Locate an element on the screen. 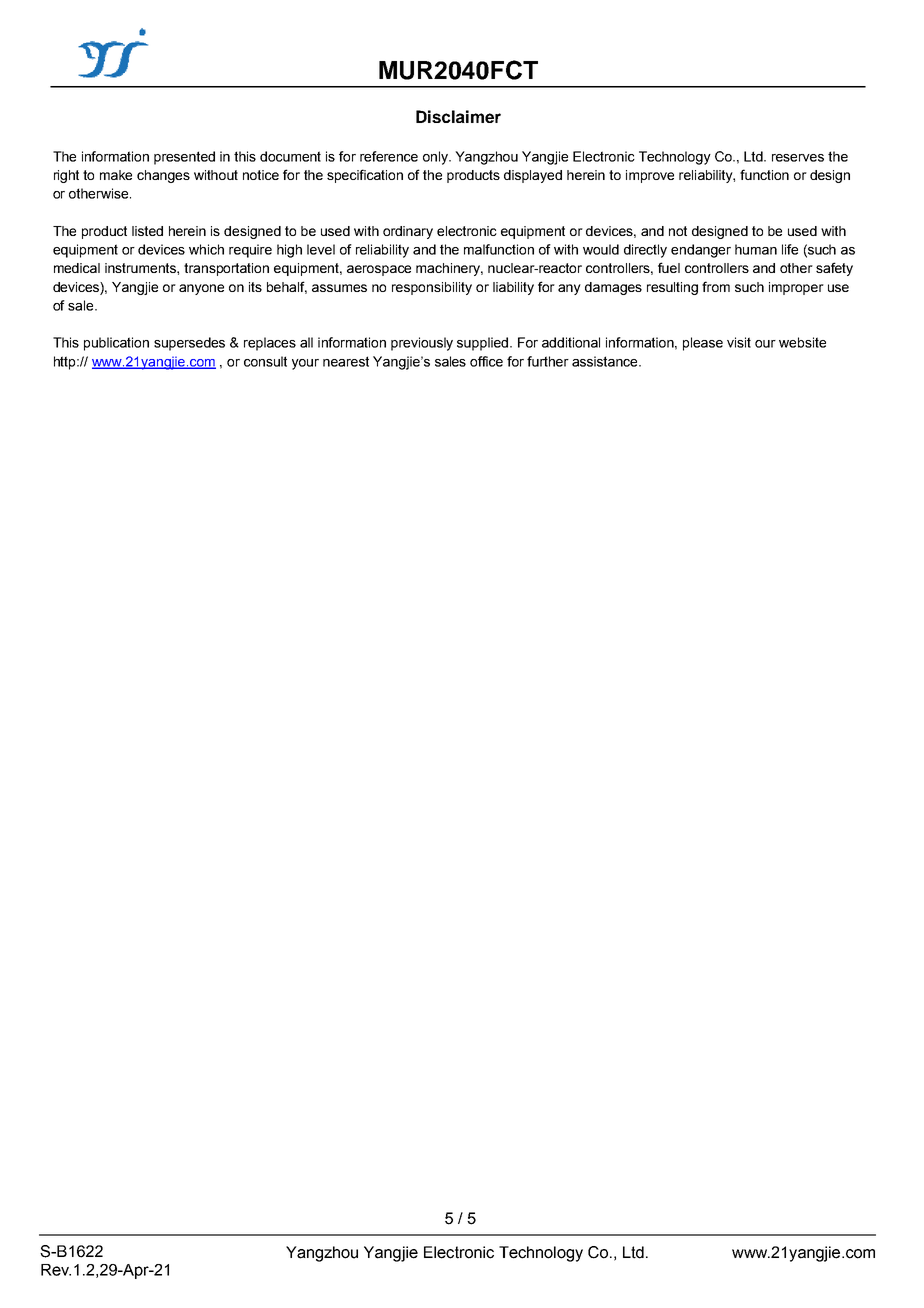  from is located at coordinates (716, 286).
